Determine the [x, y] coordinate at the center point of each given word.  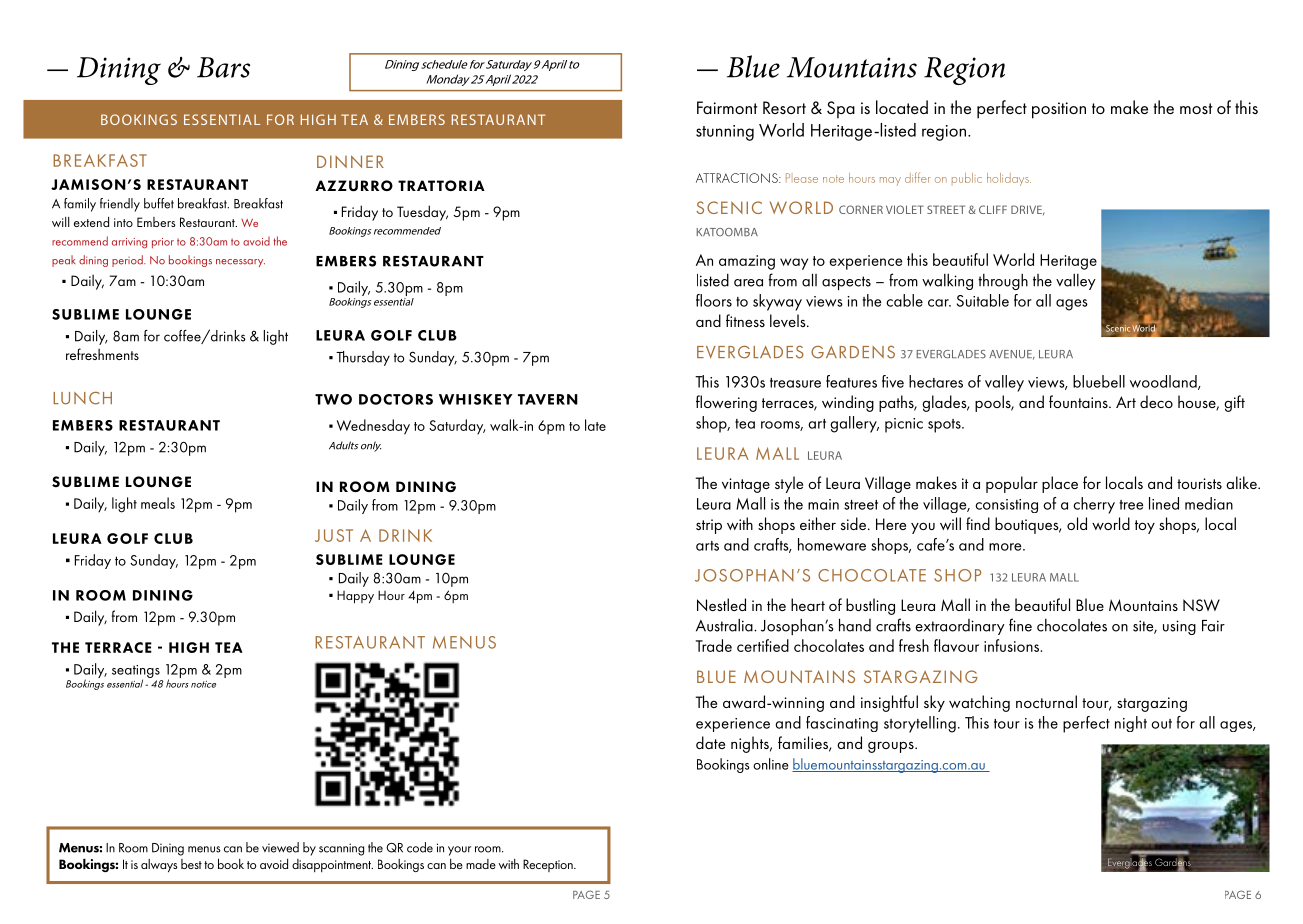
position [1059, 110]
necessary [240, 263]
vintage [746, 485]
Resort [784, 107]
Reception [549, 865]
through [1003, 282]
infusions [1013, 645]
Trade [714, 645]
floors [714, 300]
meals [158, 503]
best [191, 864]
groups [892, 747]
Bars [223, 67]
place [1060, 484]
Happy [355, 597]
